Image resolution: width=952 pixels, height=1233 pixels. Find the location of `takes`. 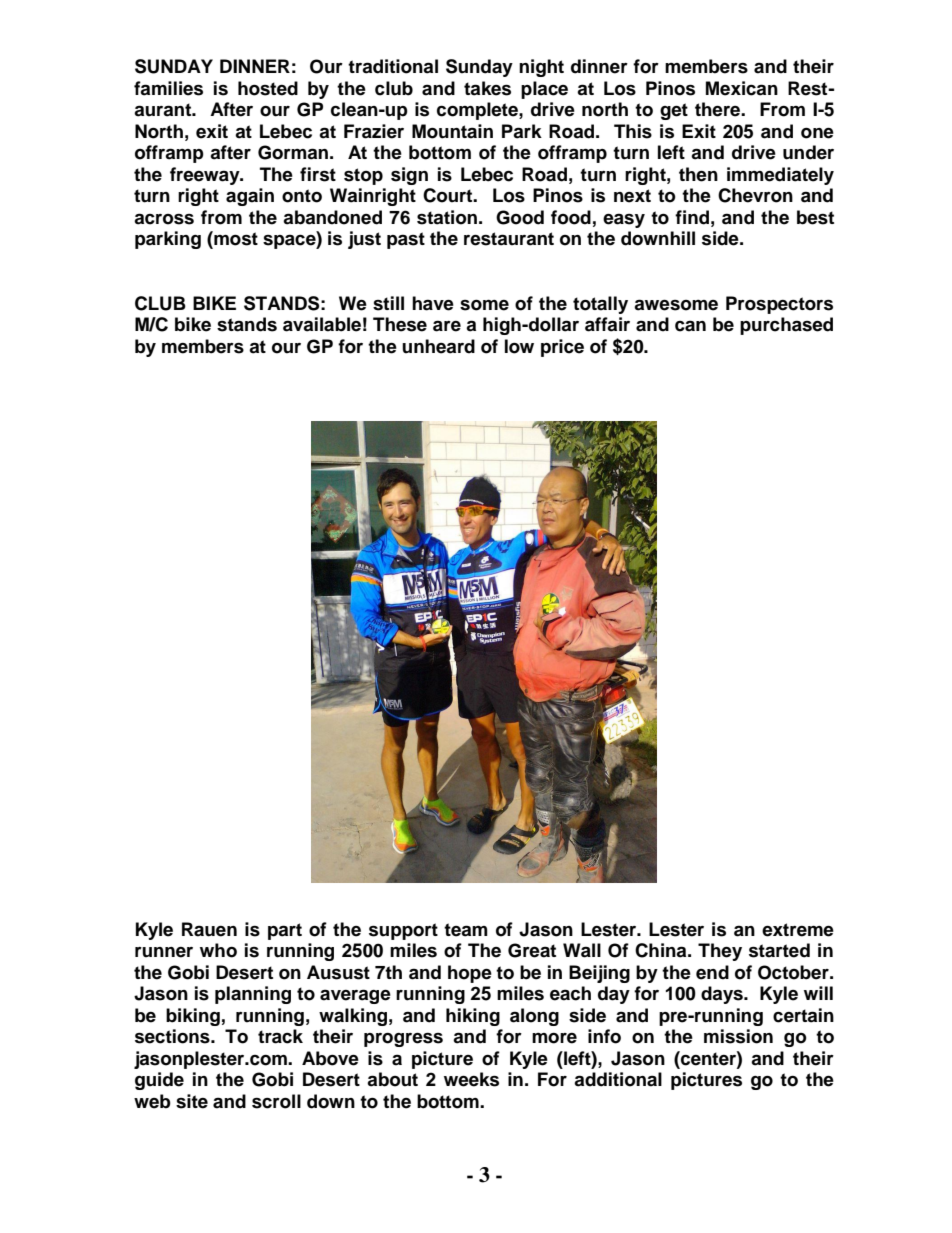

takes is located at coordinates (487, 88).
